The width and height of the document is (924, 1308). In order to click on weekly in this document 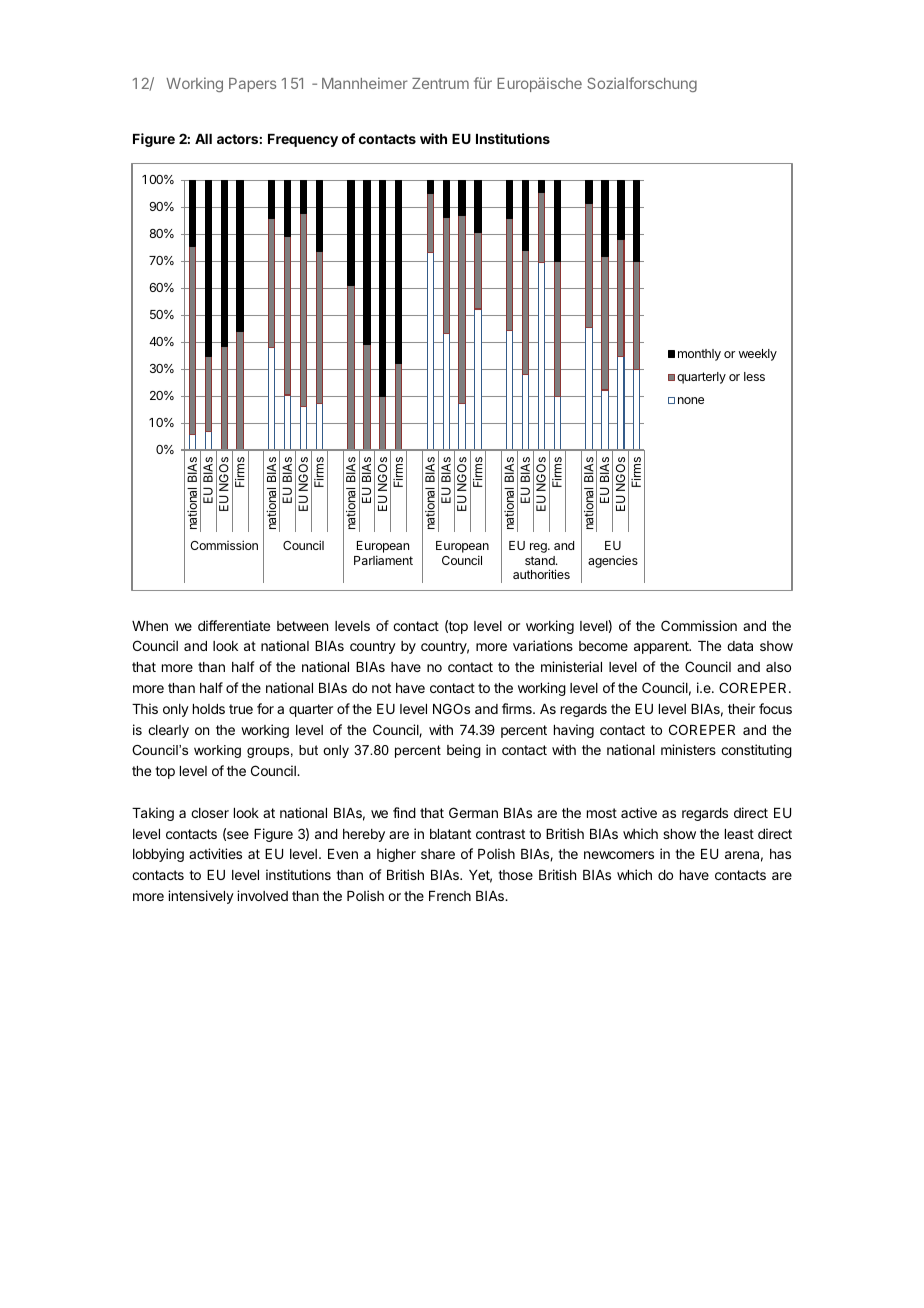, I will do `click(758, 355)`.
